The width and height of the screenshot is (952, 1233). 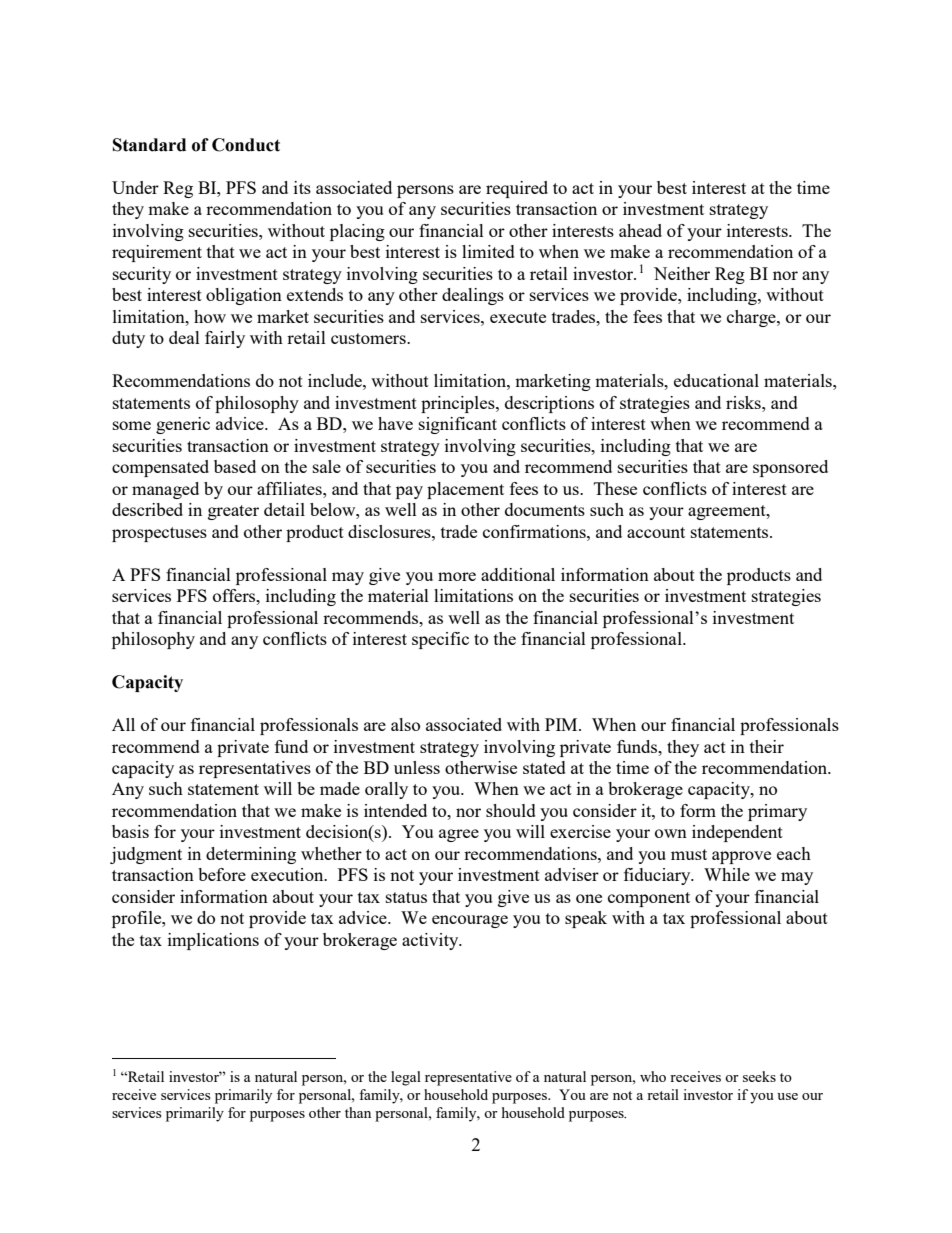 I want to click on legal, so click(x=406, y=1078).
